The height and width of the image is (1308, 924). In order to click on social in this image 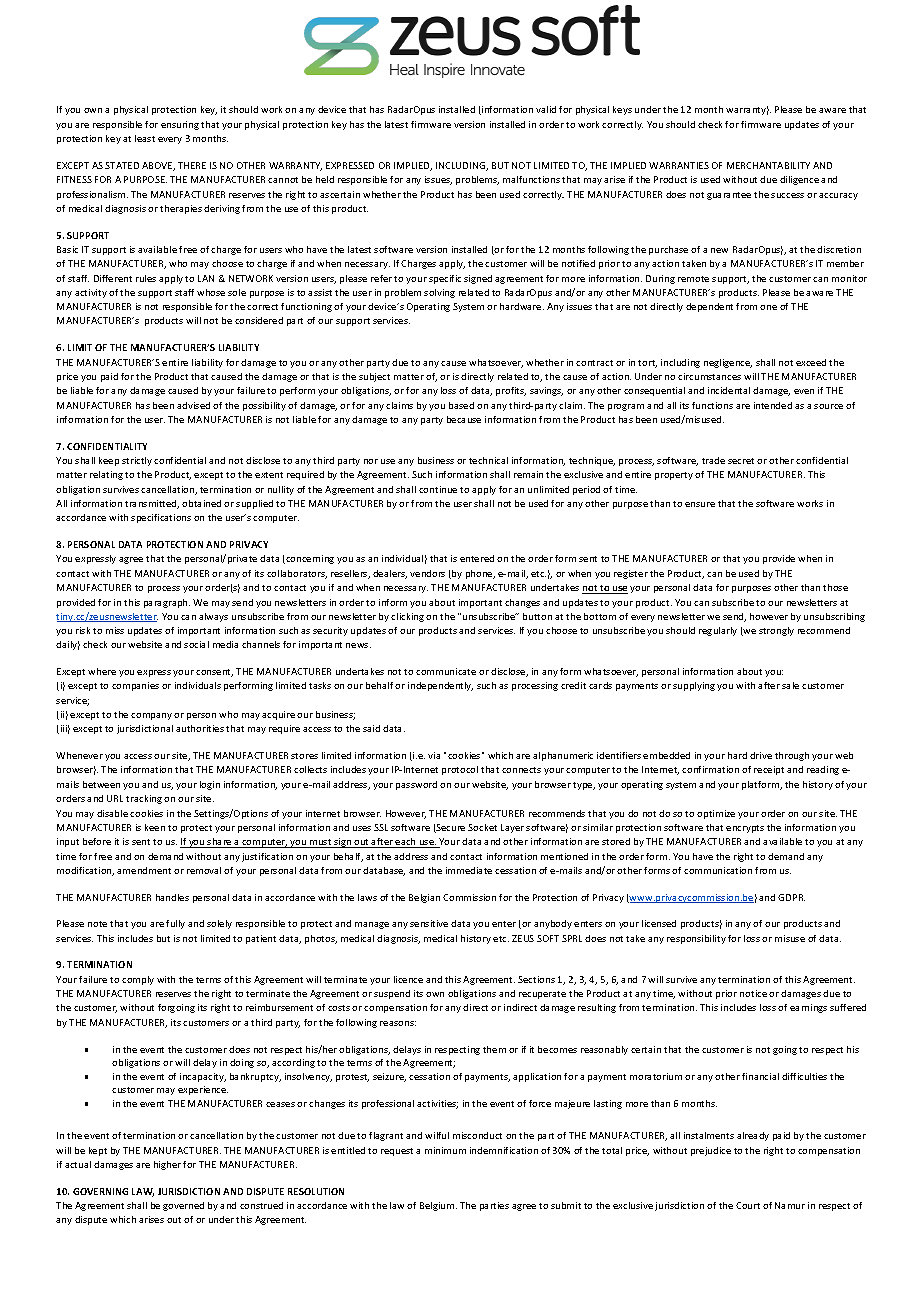, I will do `click(196, 644)`.
